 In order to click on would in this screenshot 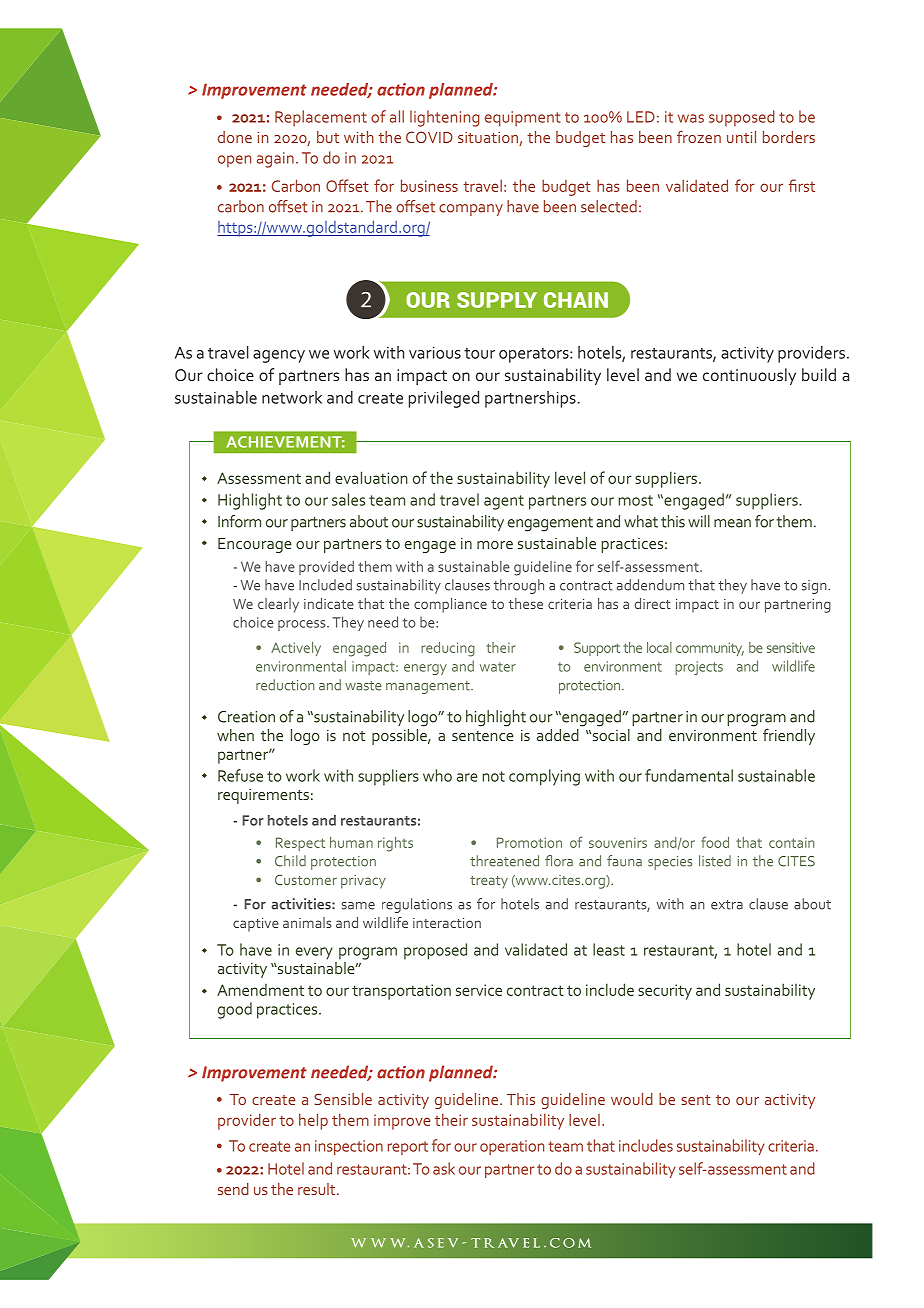, I will do `click(632, 1099)`.
